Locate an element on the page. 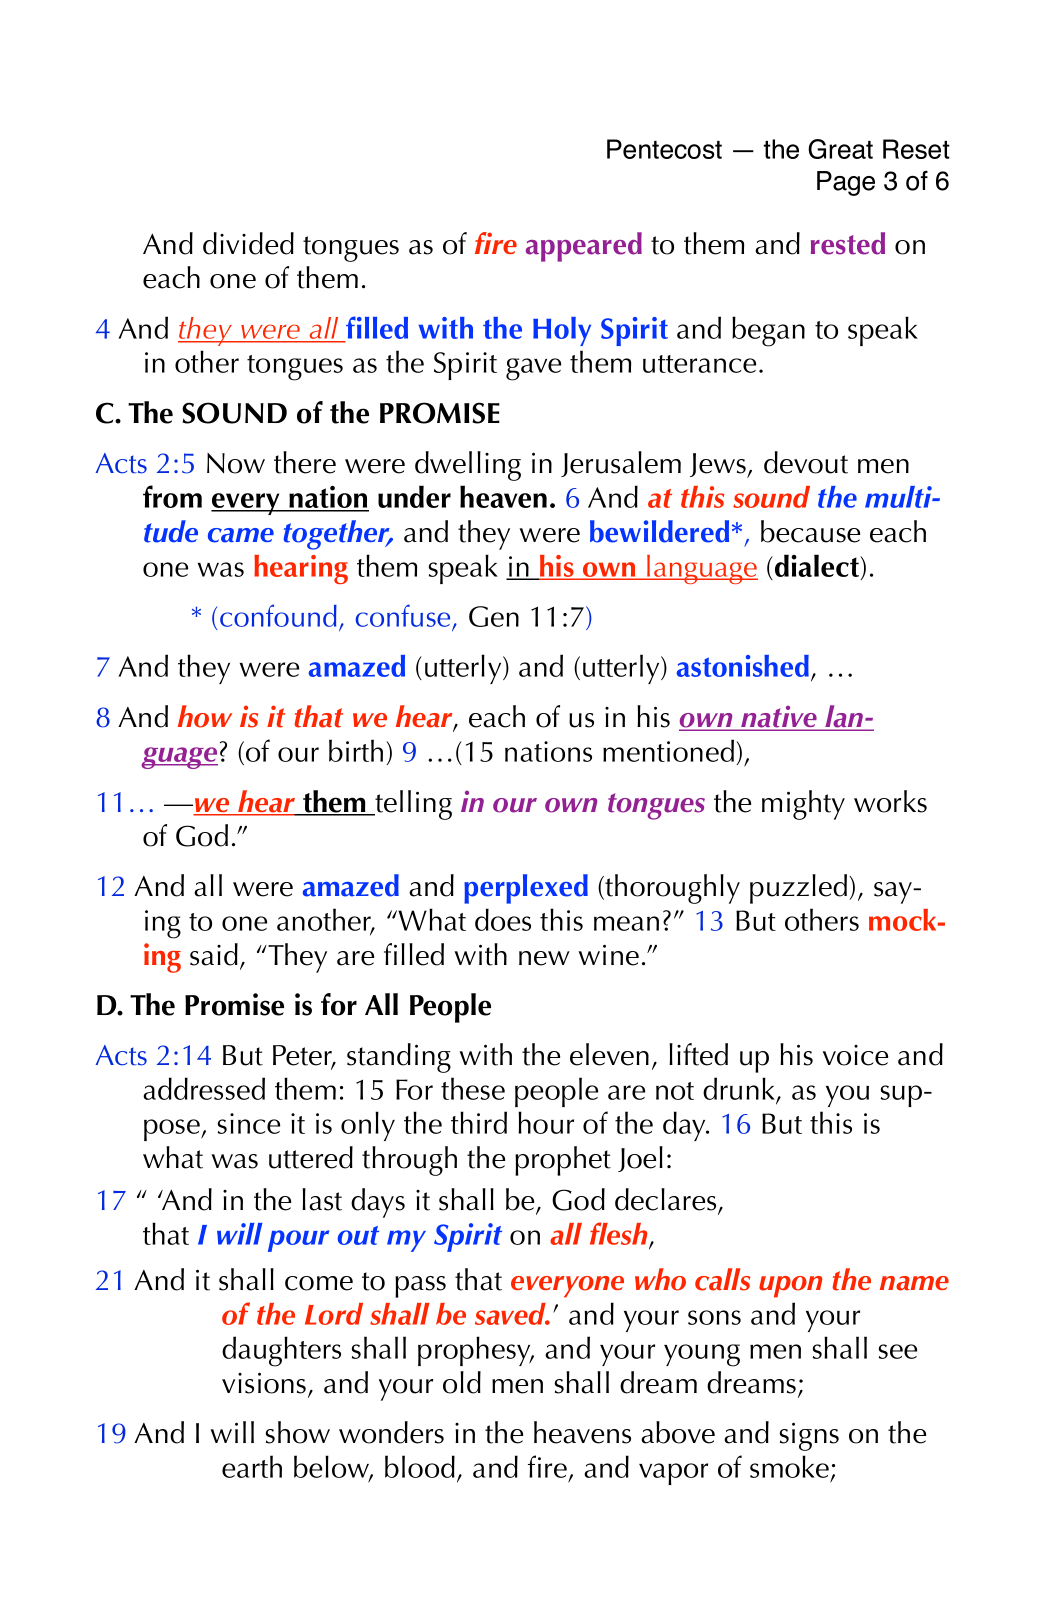  new is located at coordinates (544, 958).
